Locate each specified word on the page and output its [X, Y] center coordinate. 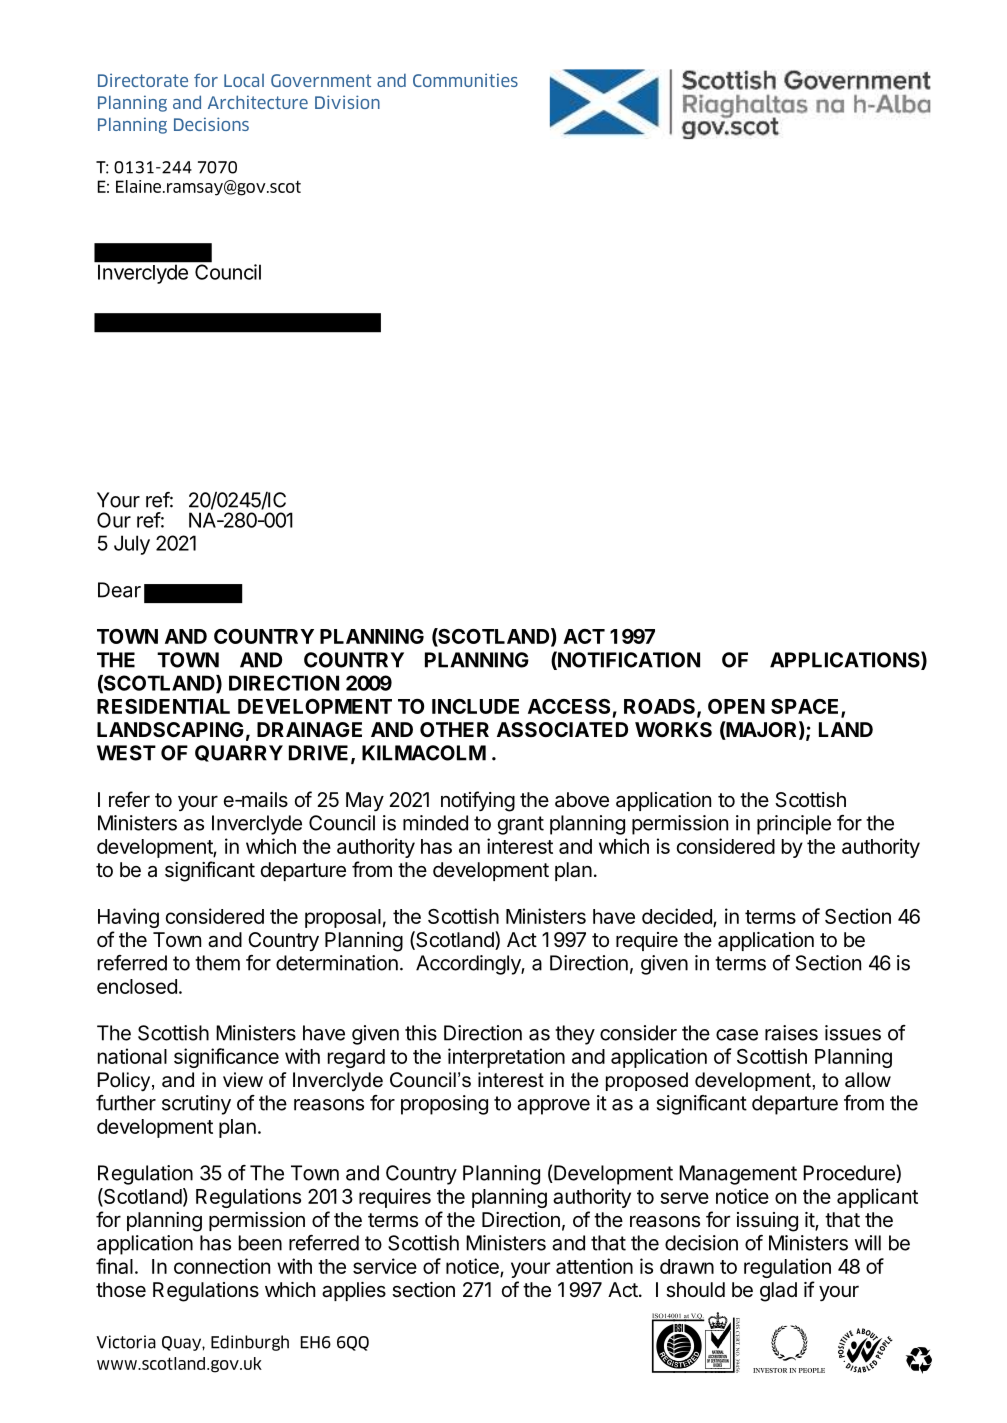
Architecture [258, 102]
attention [594, 1266]
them [217, 963]
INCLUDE [475, 706]
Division [347, 102]
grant [521, 825]
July [132, 545]
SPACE [806, 707]
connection [222, 1266]
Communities [465, 80]
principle [794, 825]
